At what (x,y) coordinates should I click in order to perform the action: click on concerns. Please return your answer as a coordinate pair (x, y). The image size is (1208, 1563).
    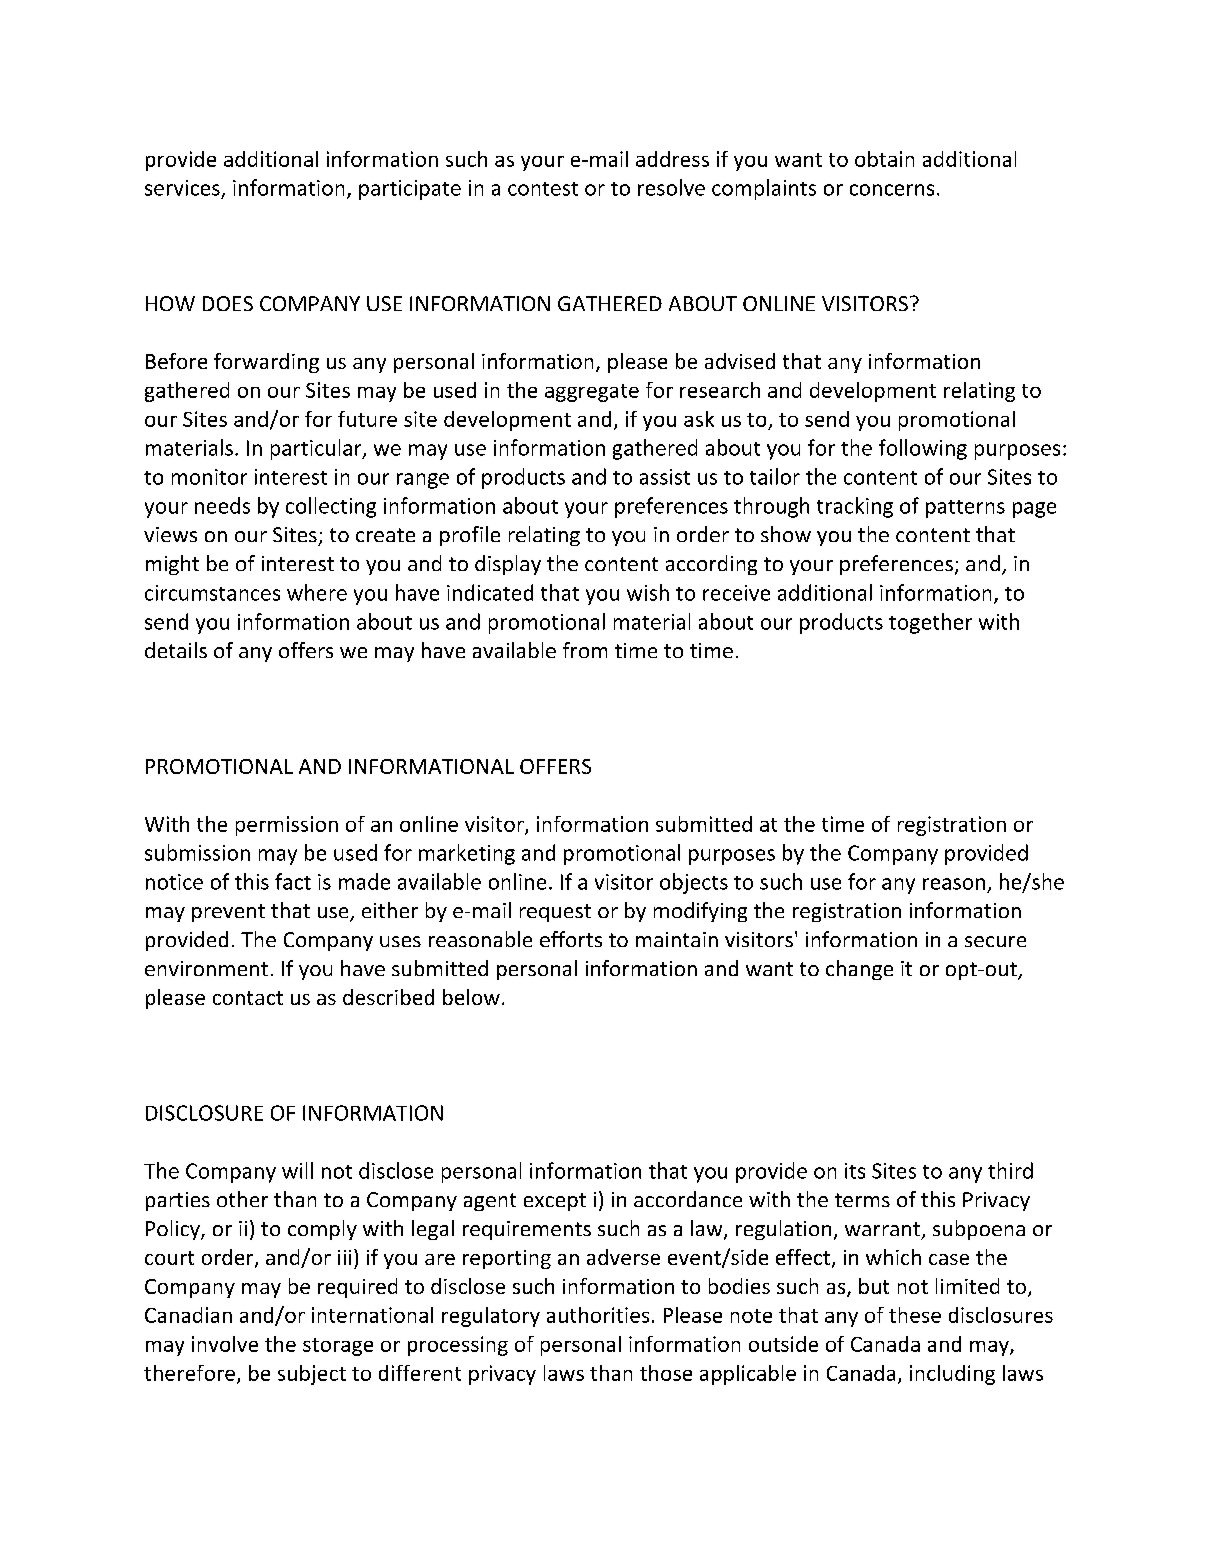
    Looking at the image, I should click on (892, 190).
